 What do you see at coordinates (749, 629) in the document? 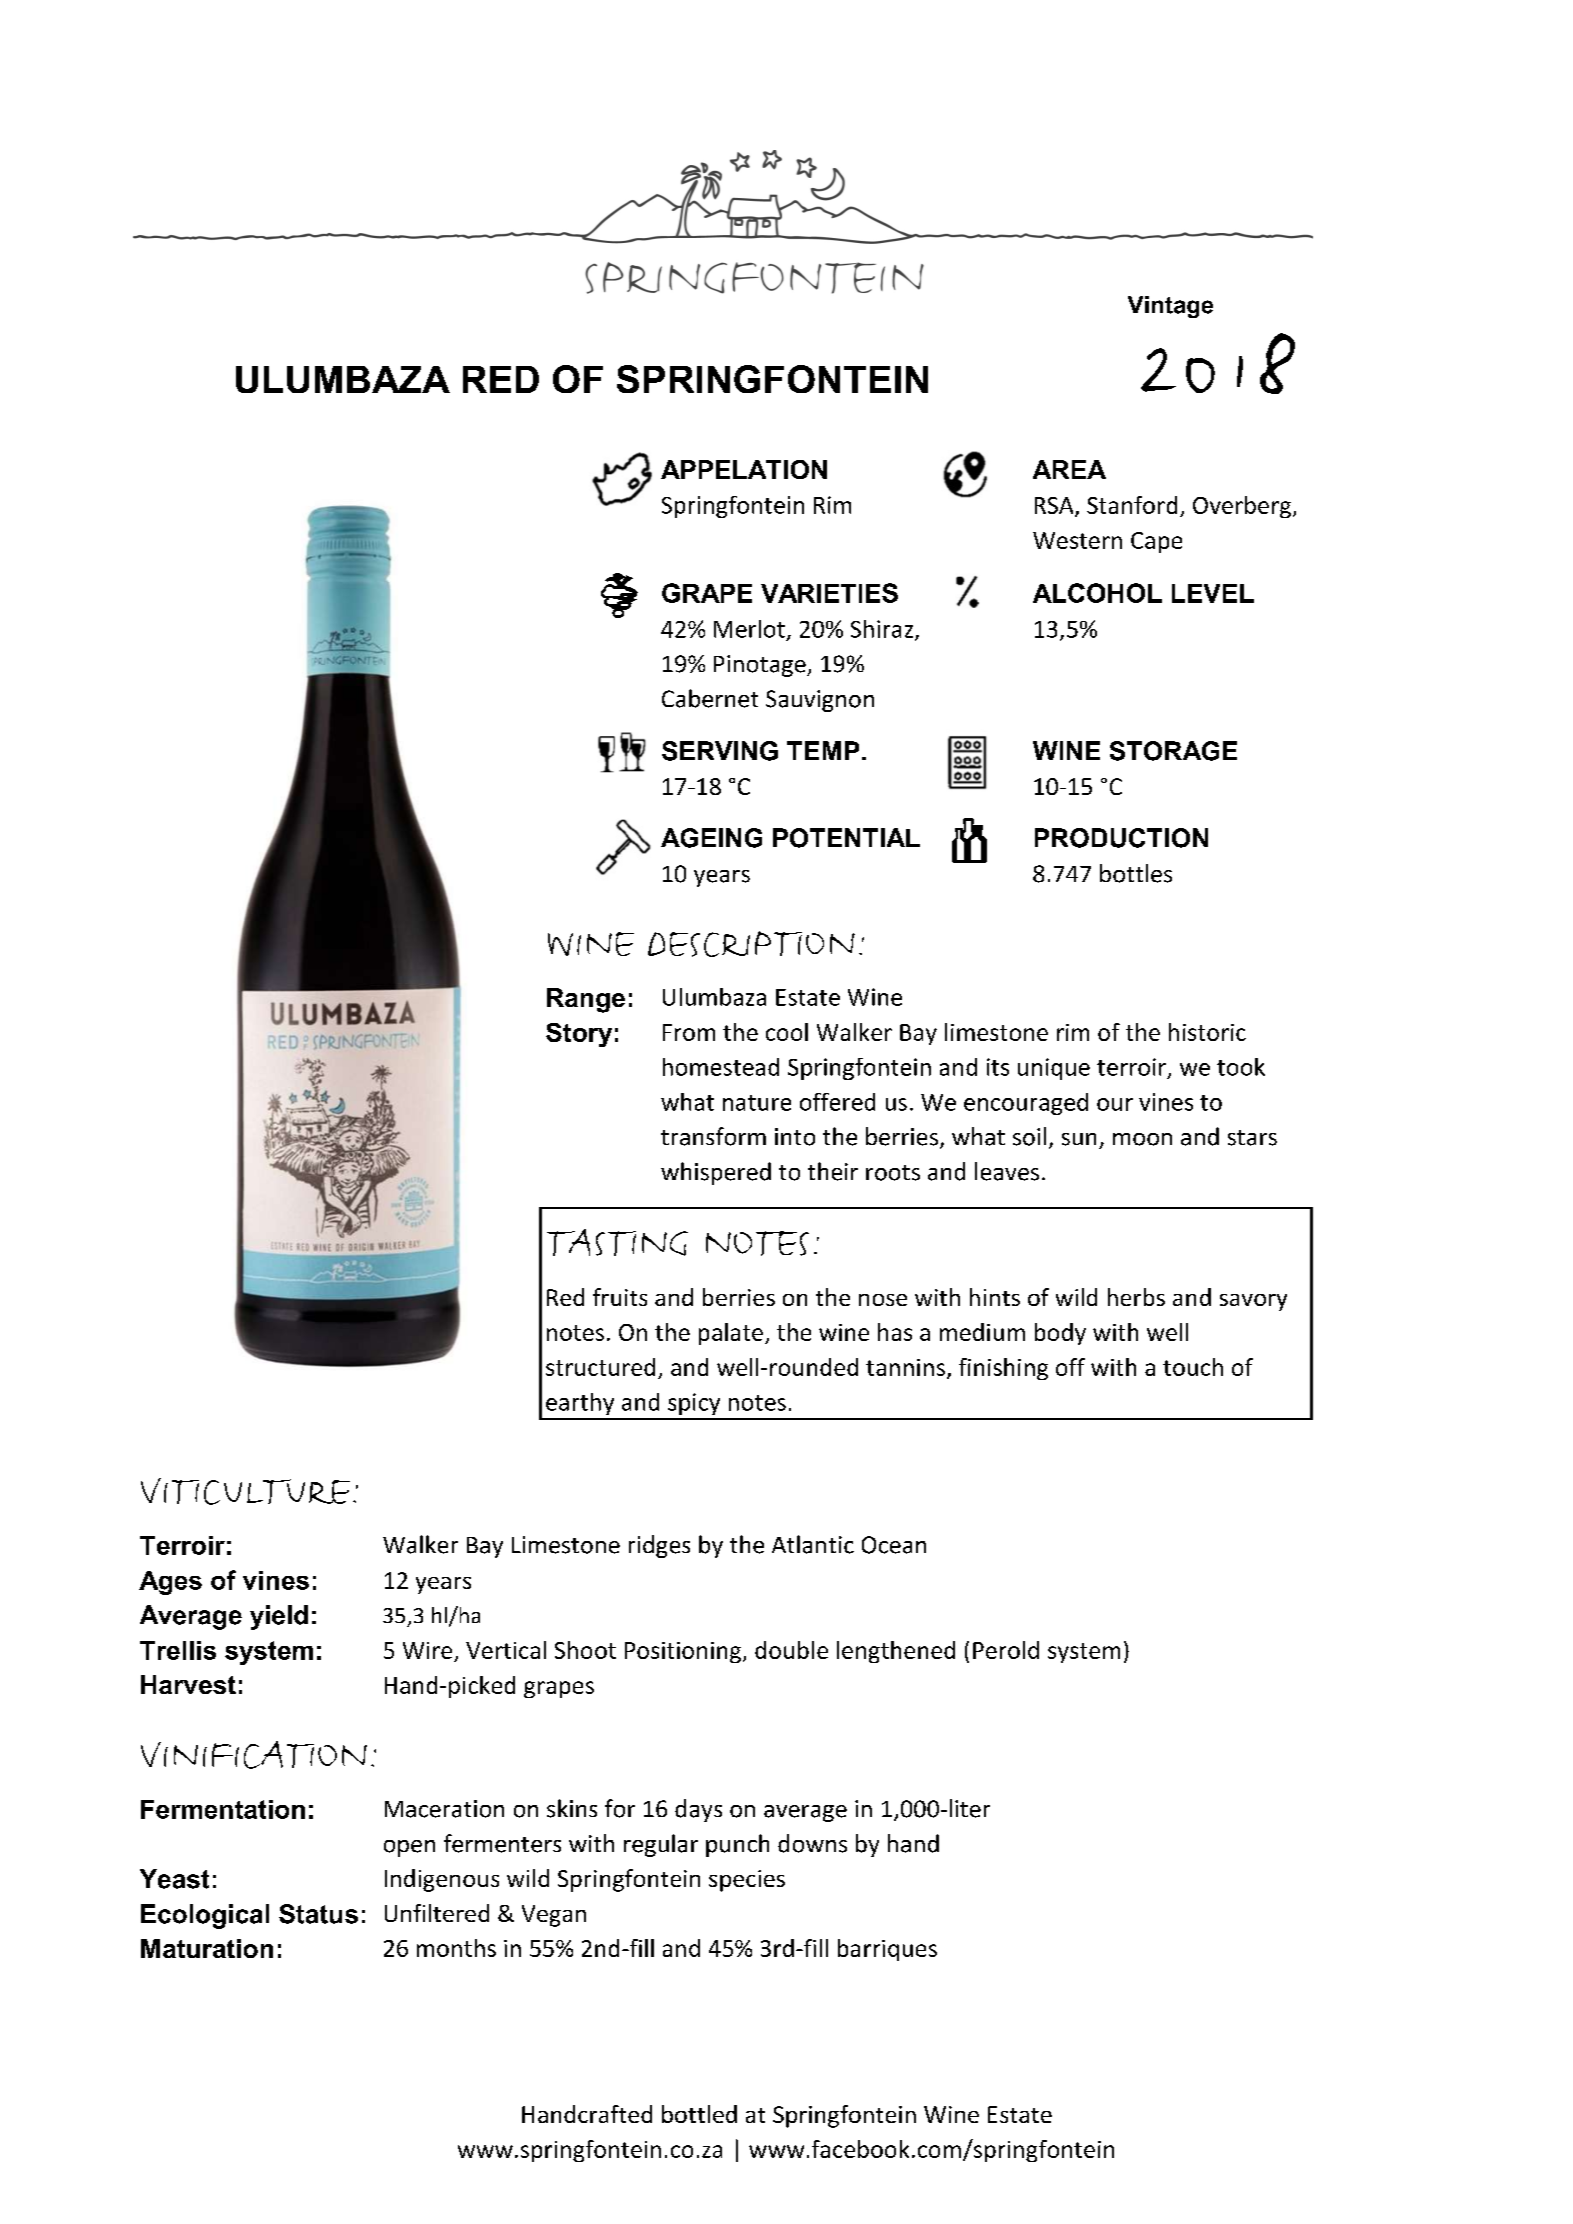
I see `Merlot` at bounding box center [749, 629].
